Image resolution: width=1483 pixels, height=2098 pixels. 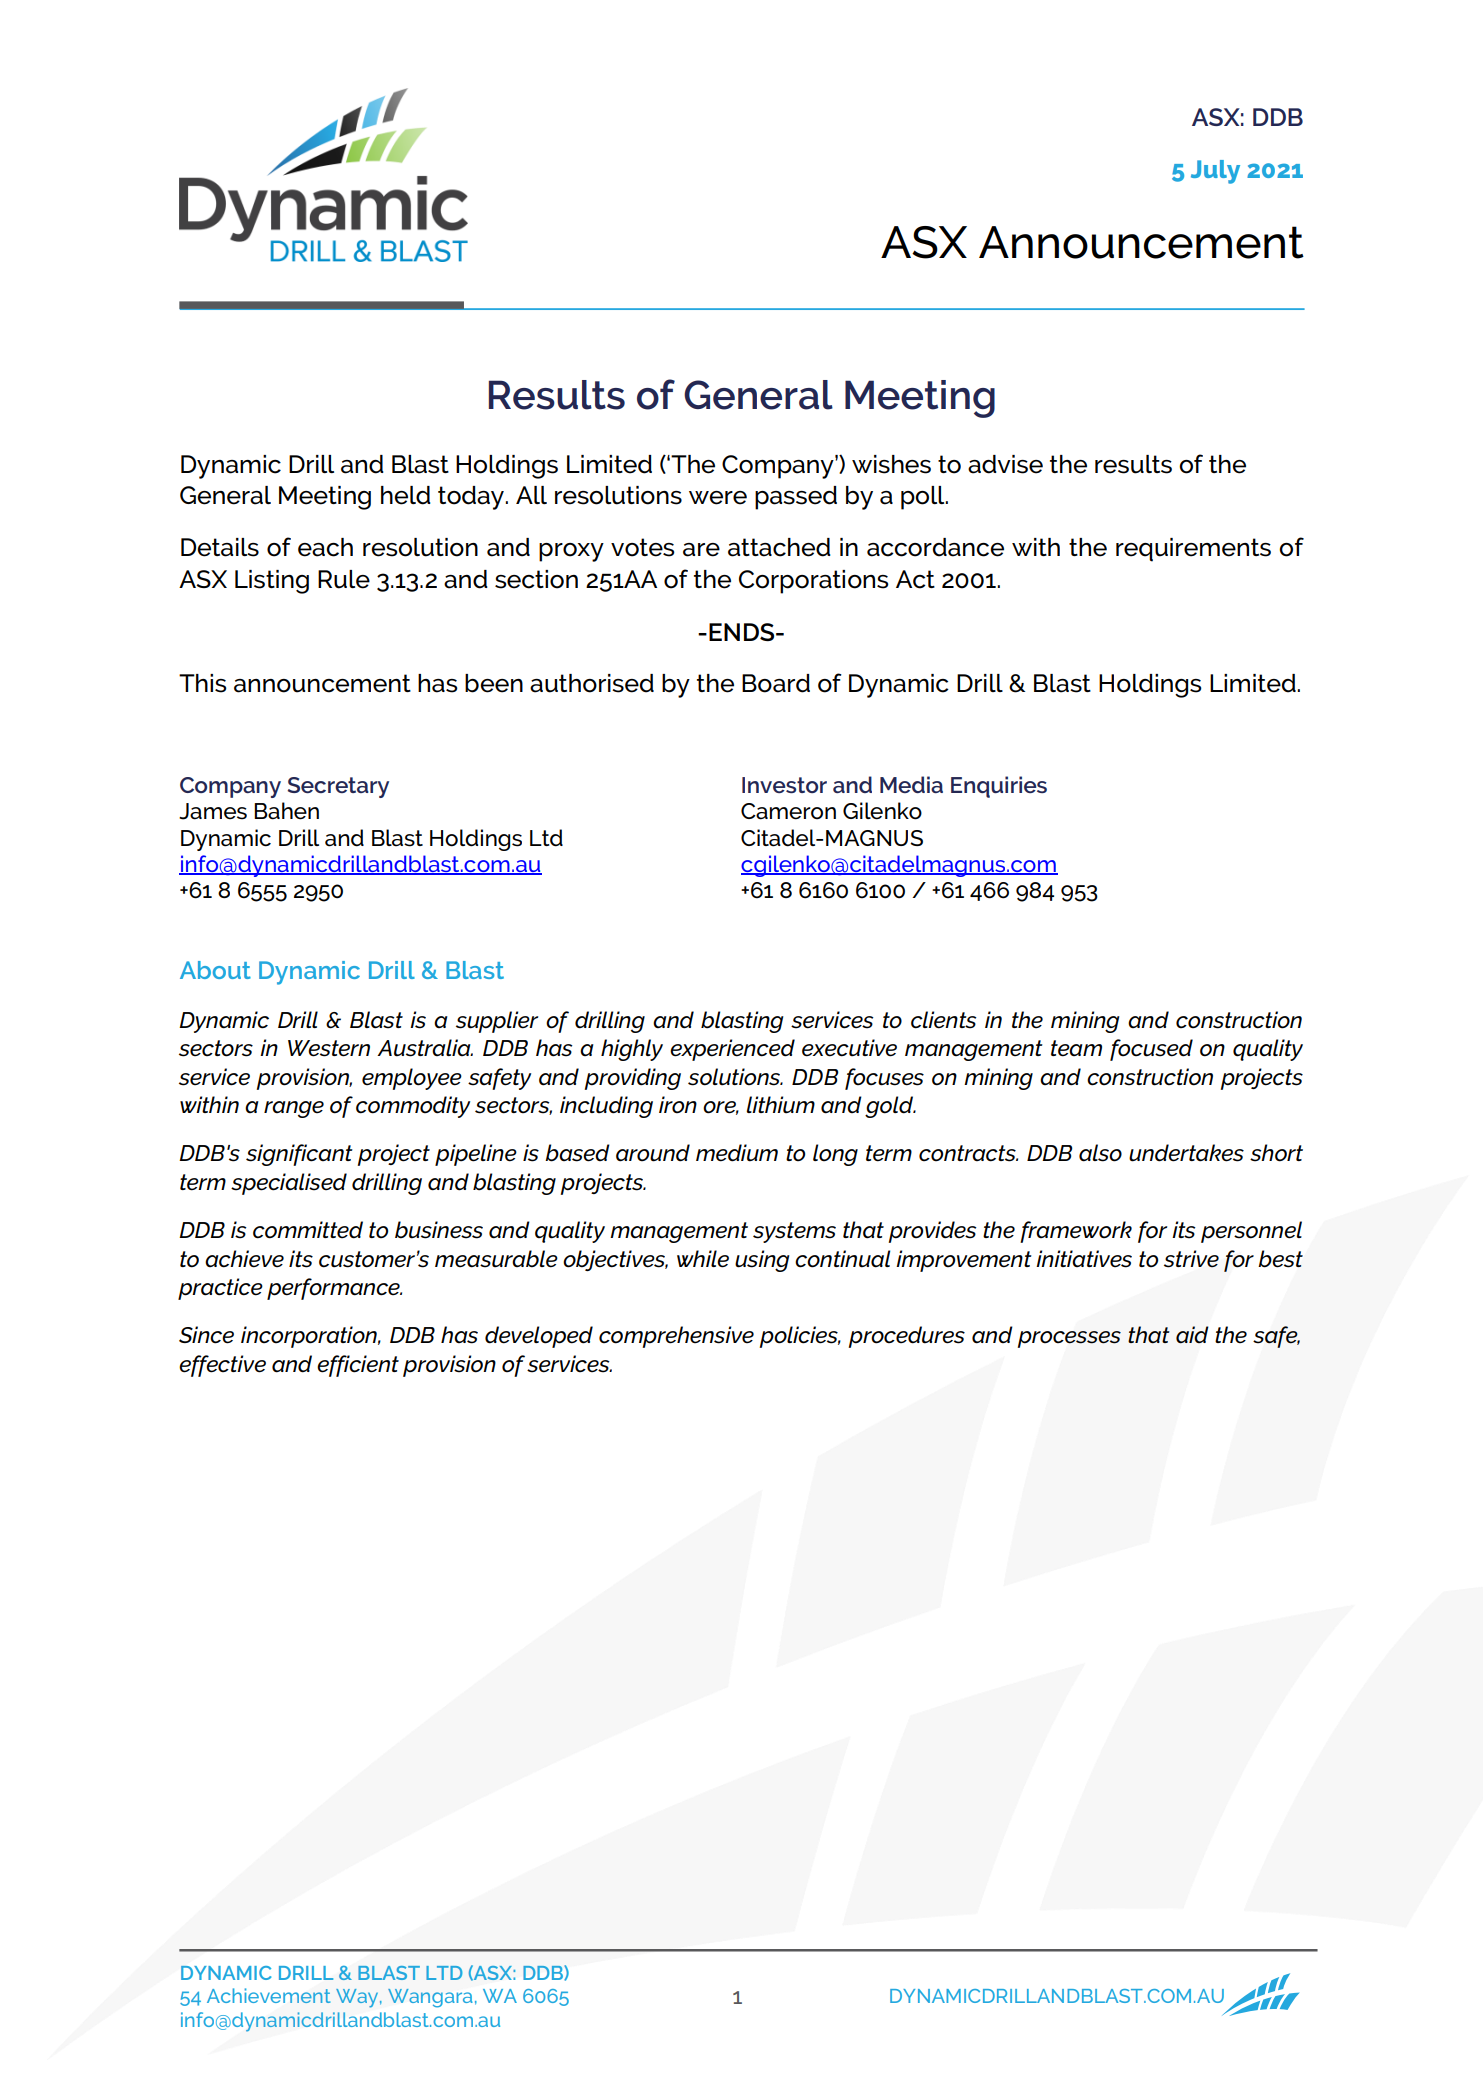 I want to click on Enquiries, so click(x=999, y=787).
